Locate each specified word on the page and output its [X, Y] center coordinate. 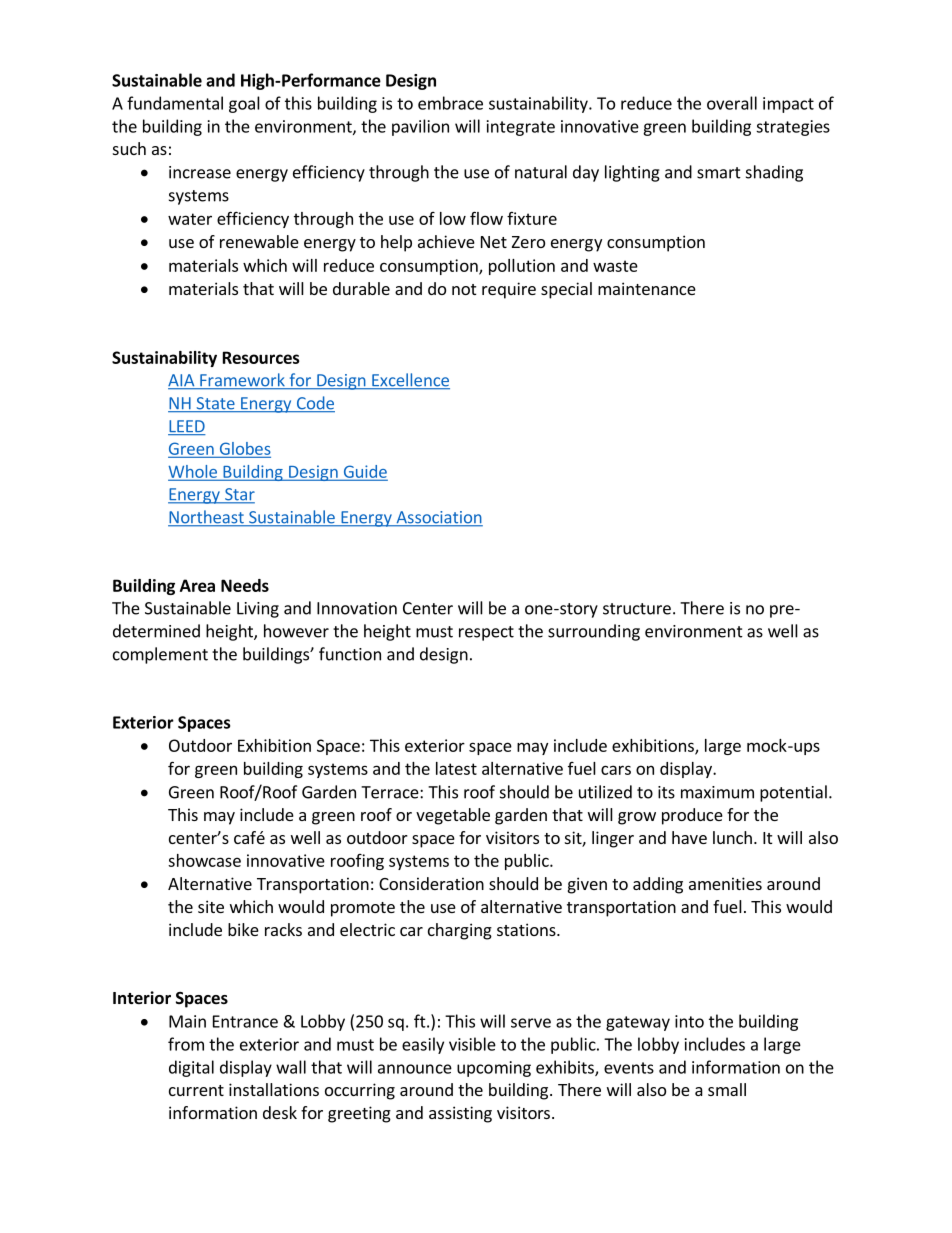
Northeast [207, 518]
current [196, 1090]
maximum [717, 792]
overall [732, 103]
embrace [450, 103]
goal [244, 104]
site [211, 906]
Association [438, 518]
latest [456, 768]
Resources [261, 357]
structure [637, 609]
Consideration [431, 883]
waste [615, 266]
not [464, 289]
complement [160, 655]
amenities [725, 883]
